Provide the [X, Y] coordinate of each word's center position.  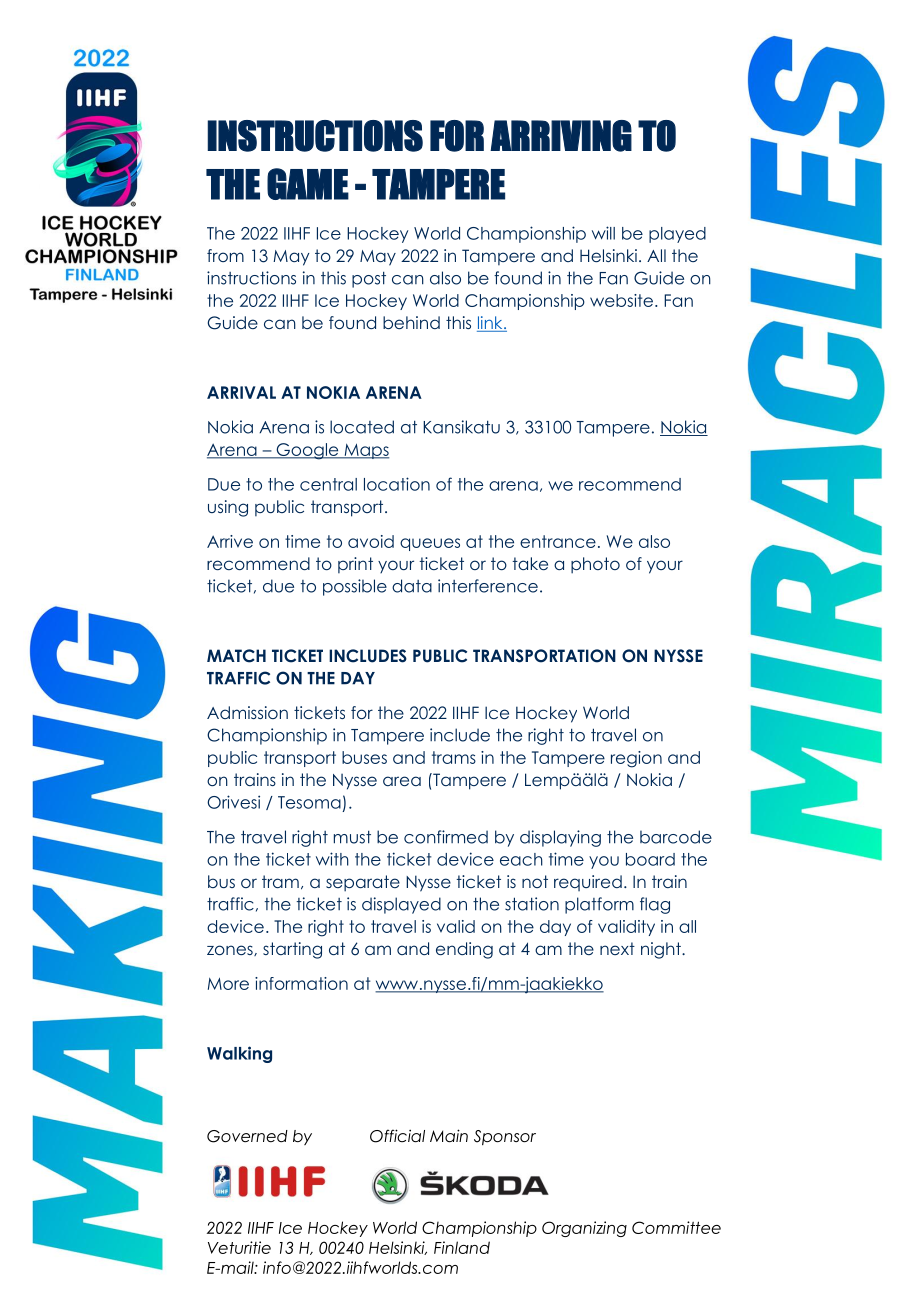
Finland [462, 1247]
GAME [308, 184]
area [402, 781]
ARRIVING [561, 136]
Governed [247, 1136]
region [636, 759]
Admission [247, 712]
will [603, 233]
